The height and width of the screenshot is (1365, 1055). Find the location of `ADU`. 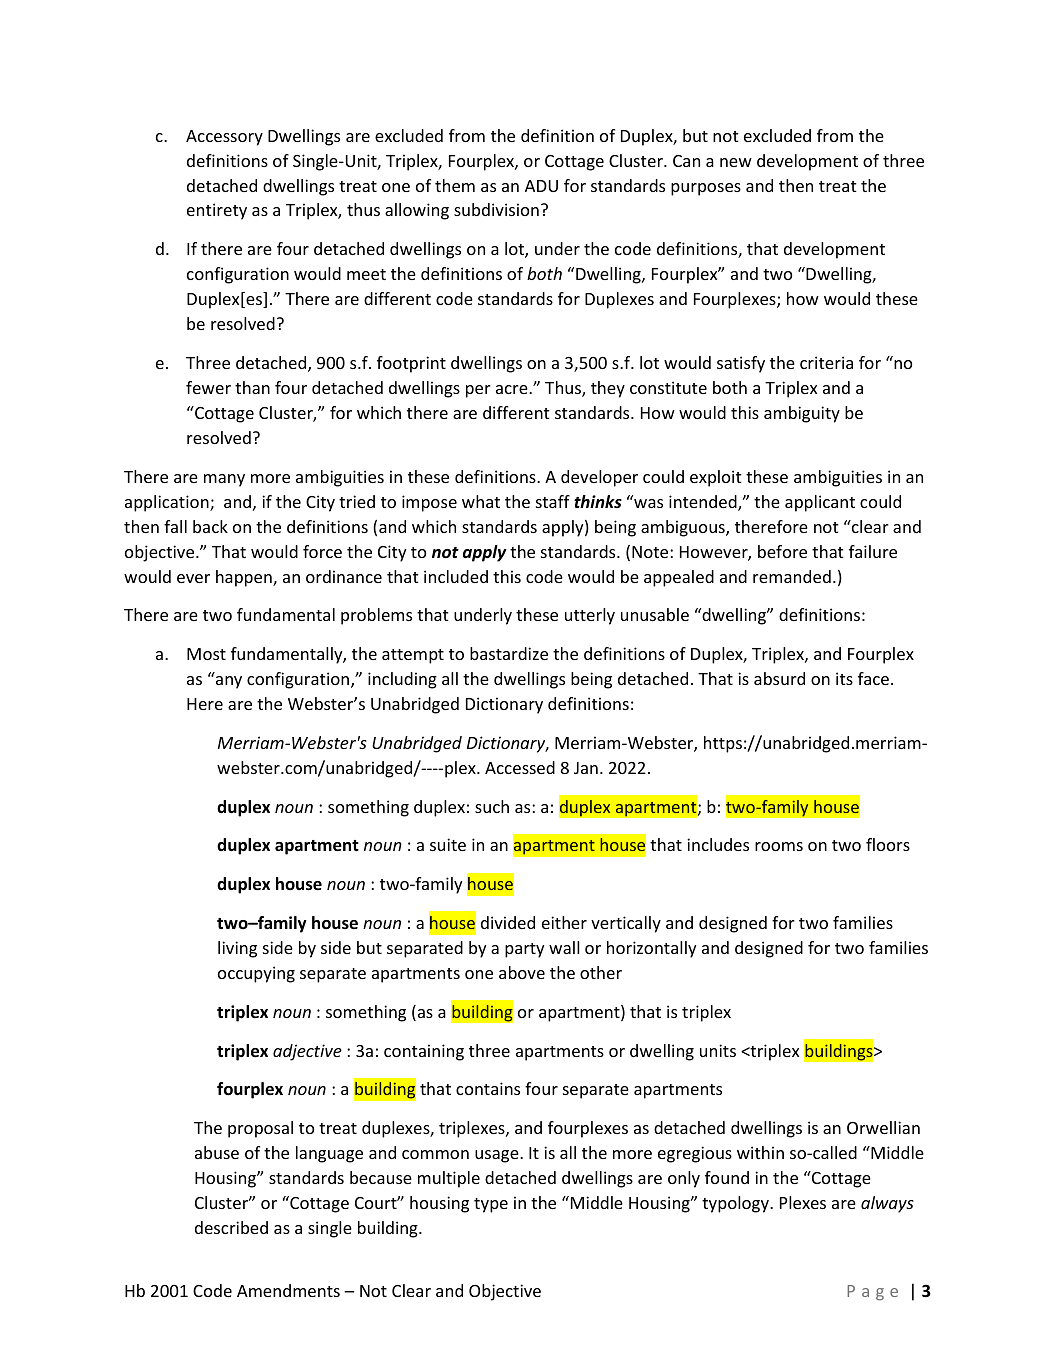

ADU is located at coordinates (541, 186).
